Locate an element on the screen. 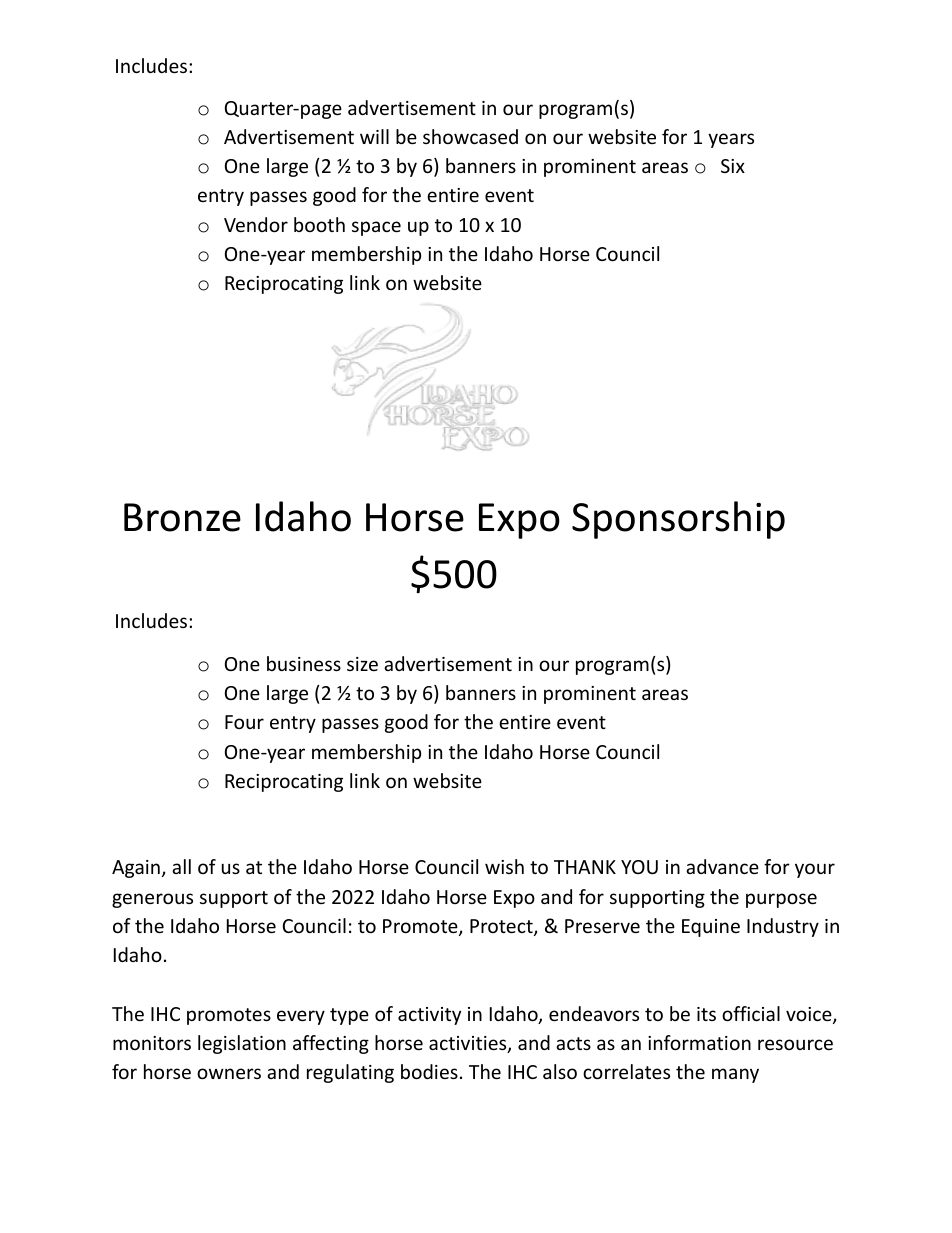 This screenshot has width=952, height=1233. Protect is located at coordinates (502, 927).
